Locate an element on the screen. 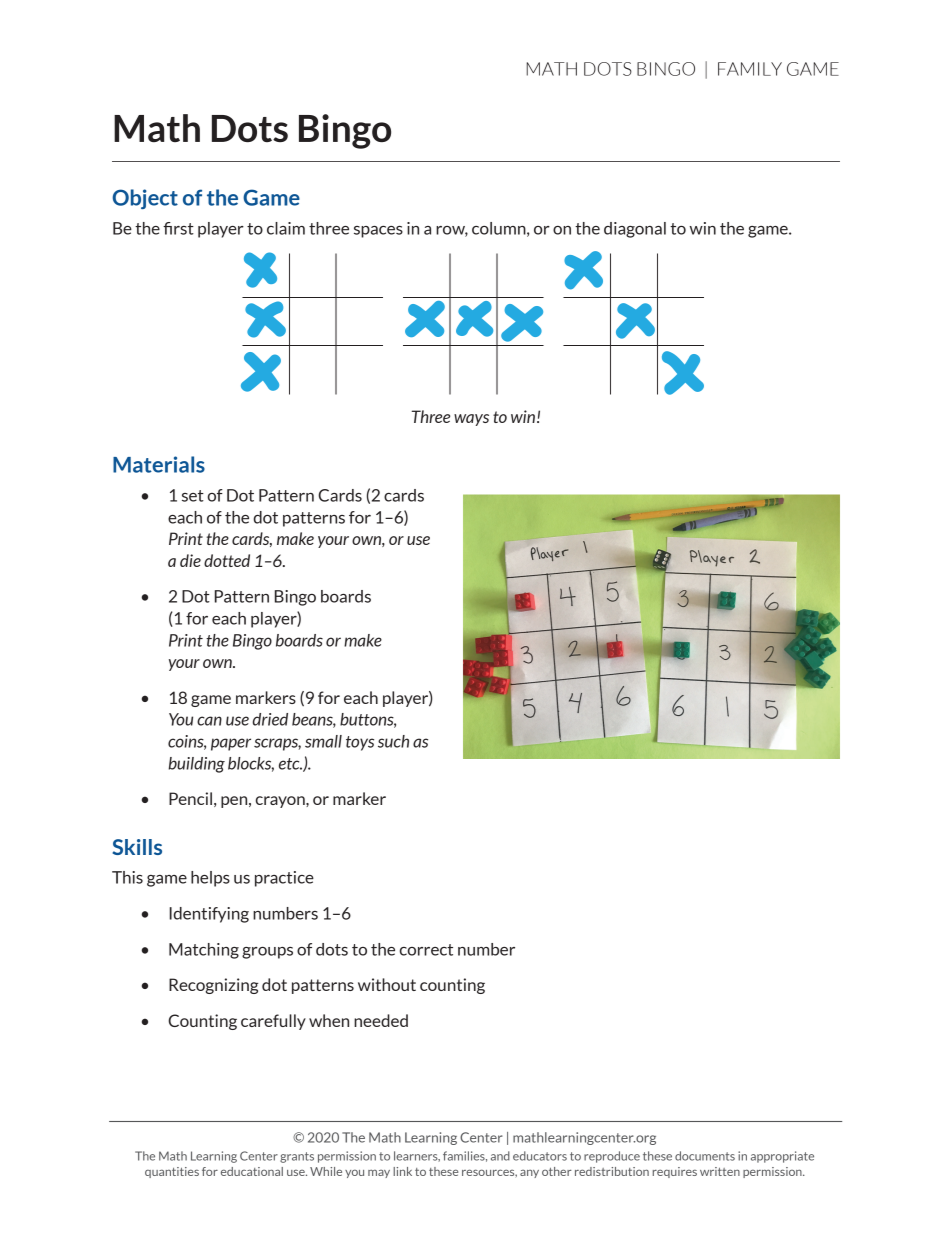 The height and width of the screenshot is (1233, 952). FAMILY is located at coordinates (750, 69).
